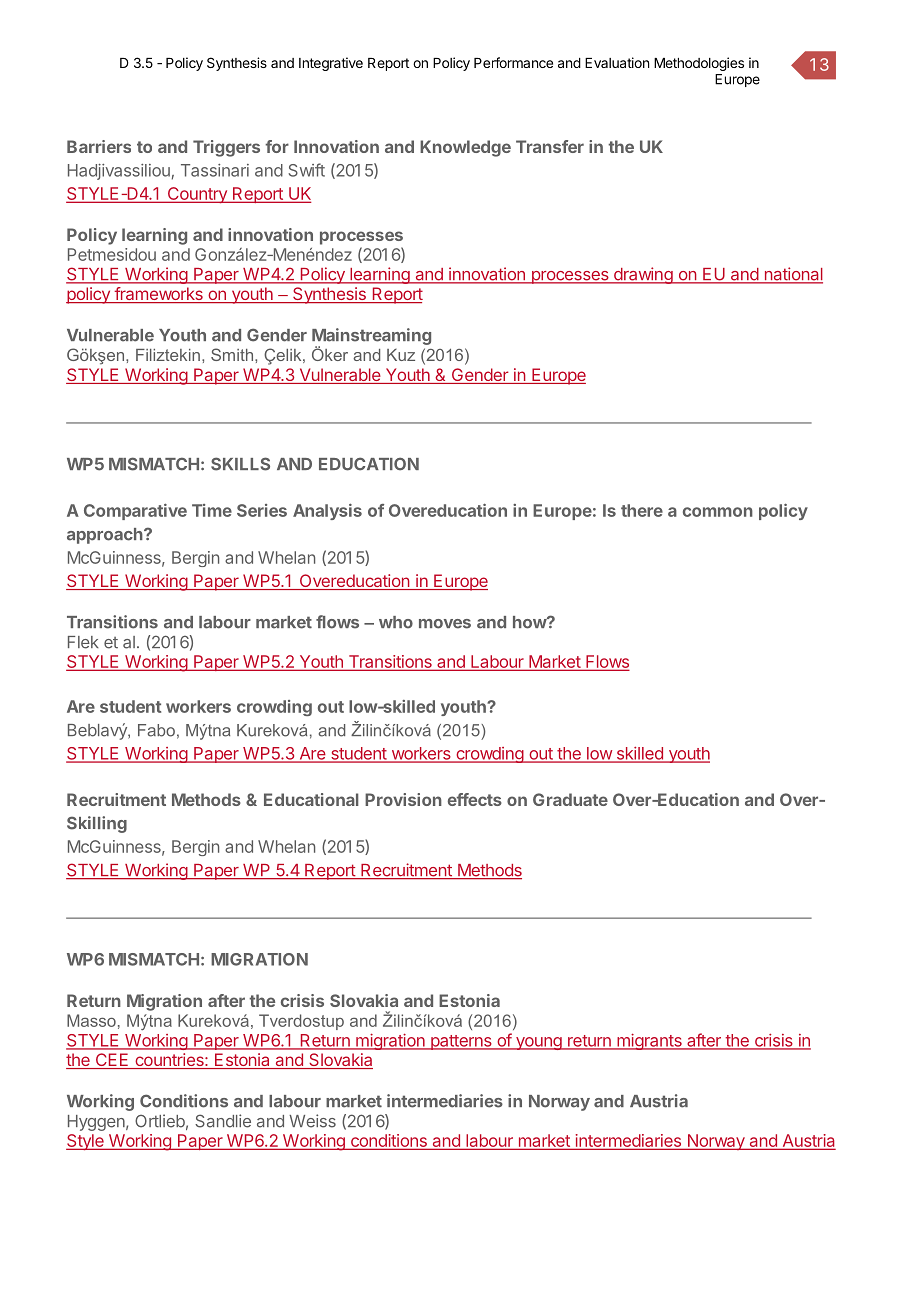 The image size is (924, 1307). Describe the element at coordinates (649, 1041) in the screenshot. I see `migrants` at that location.
